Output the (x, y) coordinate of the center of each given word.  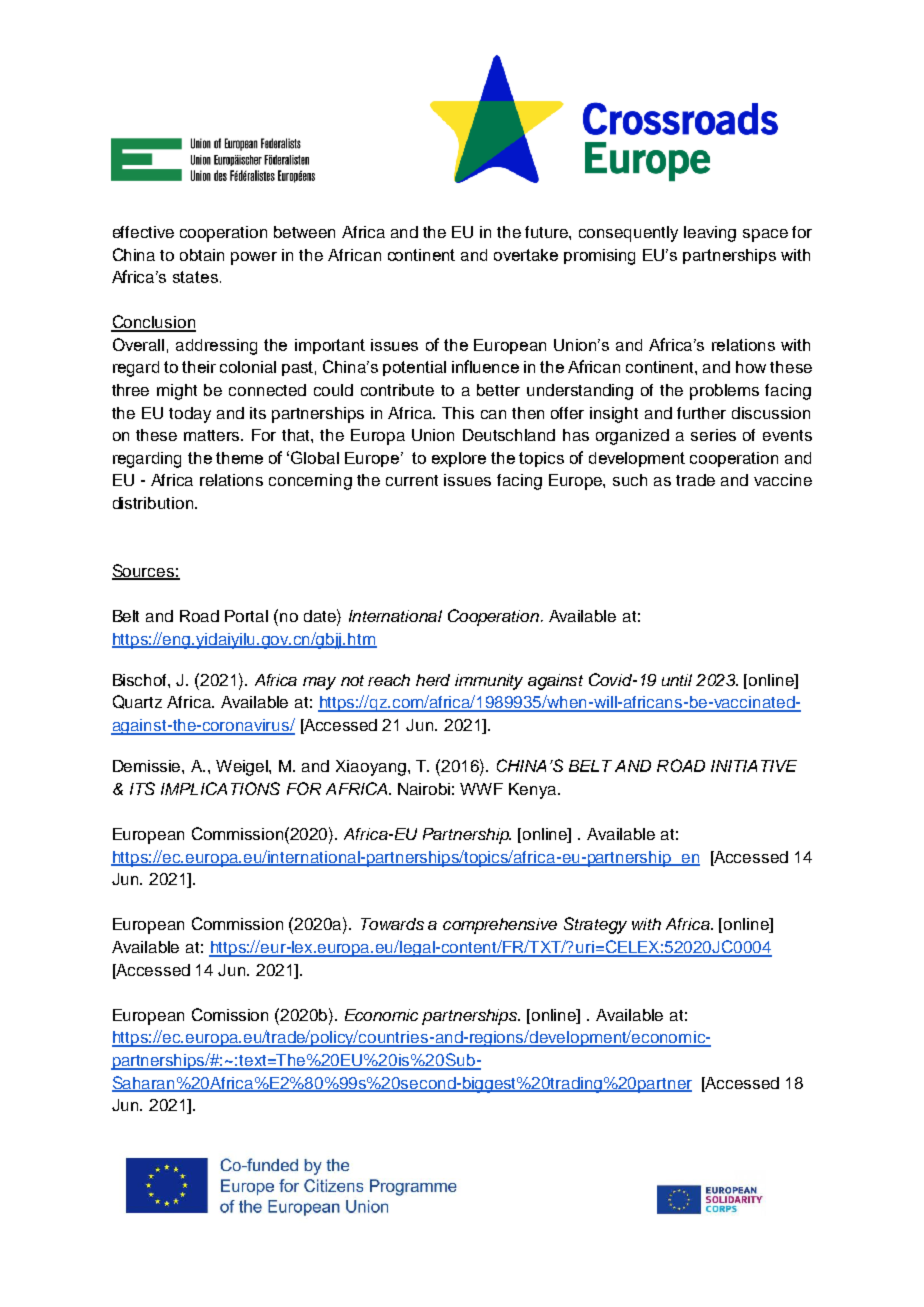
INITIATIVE (754, 766)
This (458, 413)
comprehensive (500, 926)
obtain (202, 255)
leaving (710, 234)
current (412, 480)
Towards (392, 924)
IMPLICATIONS (220, 788)
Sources (144, 572)
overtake (526, 255)
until (677, 680)
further (701, 413)
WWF (481, 789)
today (190, 415)
